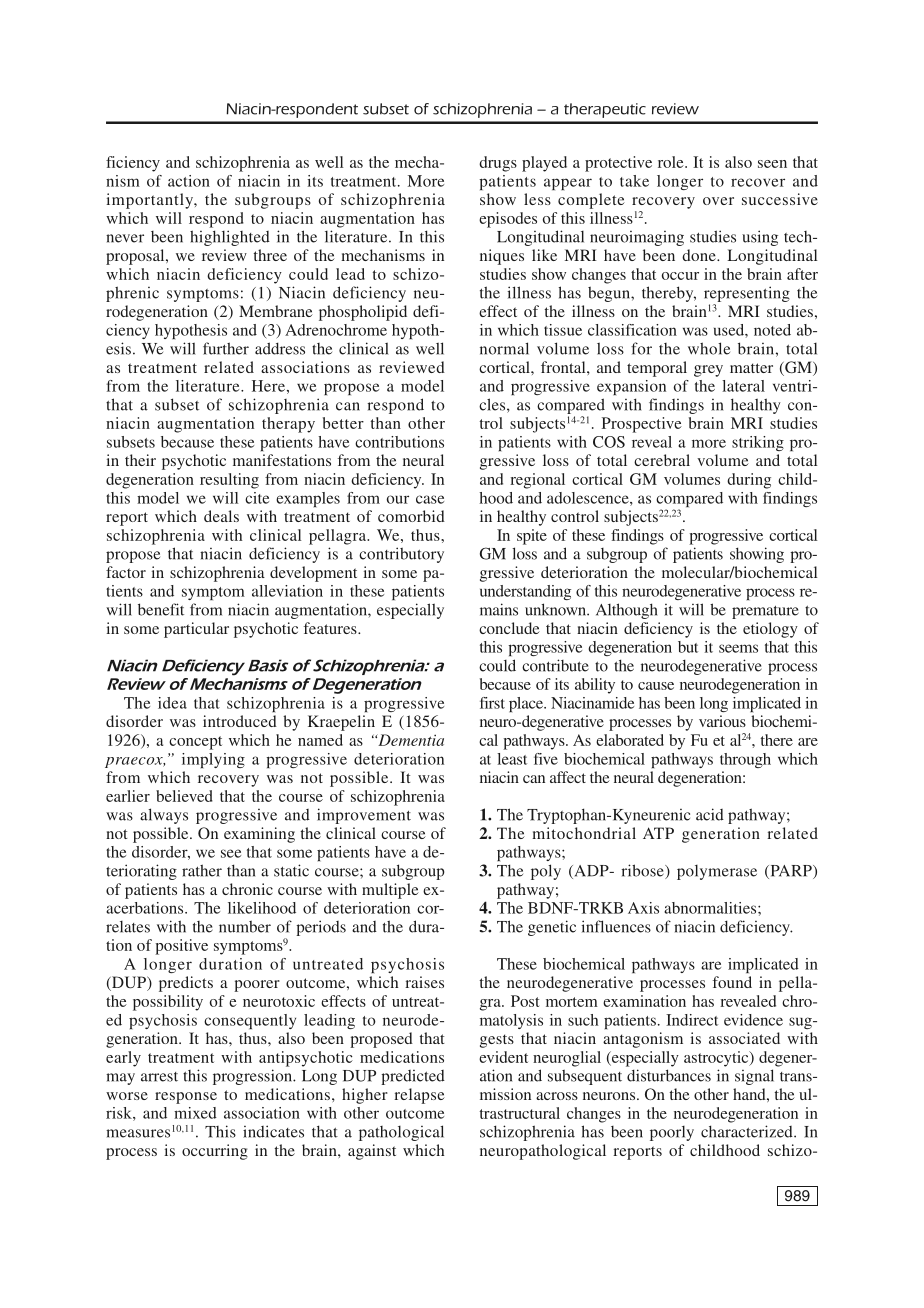 This screenshot has height=1308, width=924. Describe the element at coordinates (498, 164) in the screenshot. I see `drugs` at that location.
